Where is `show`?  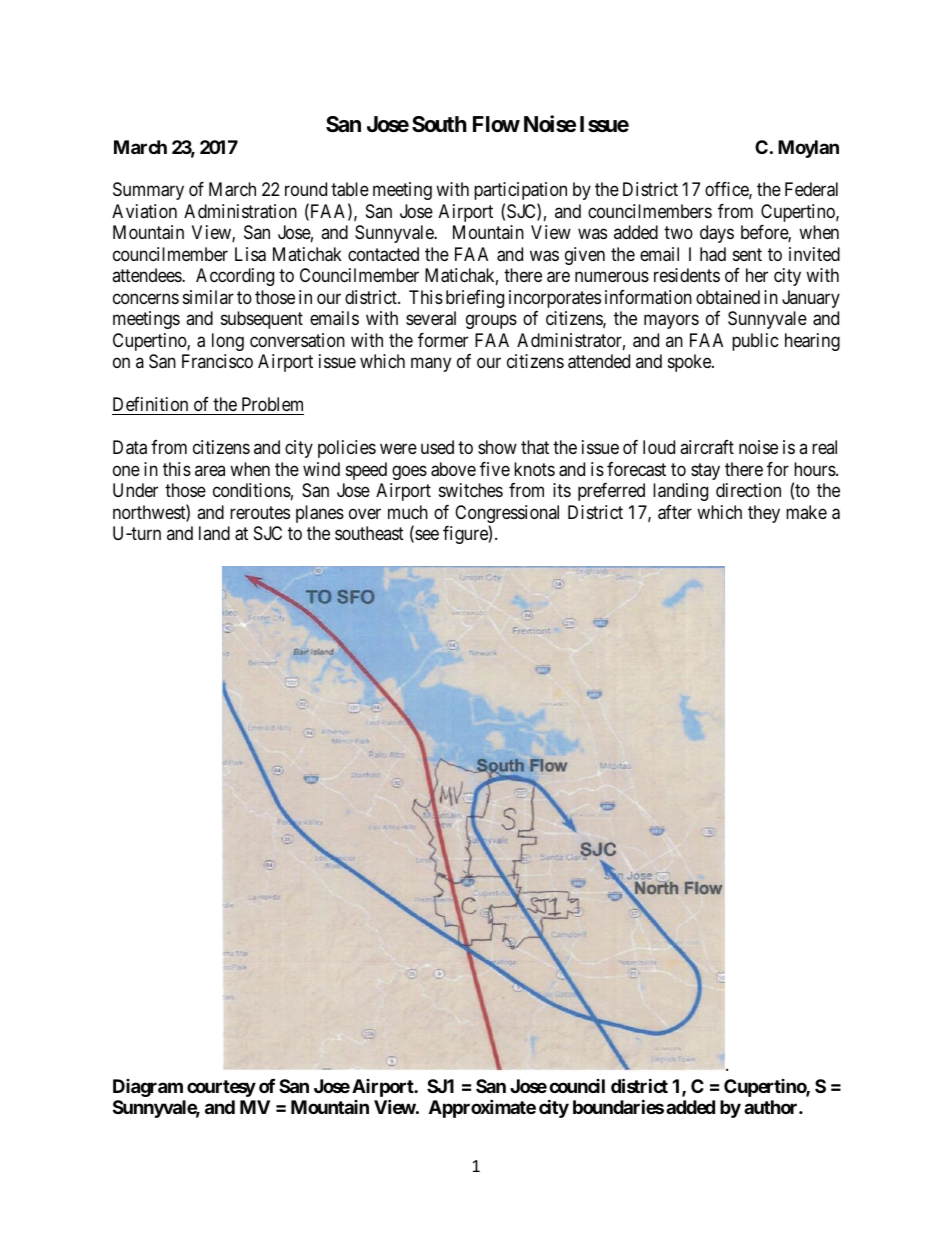 show is located at coordinates (497, 447).
